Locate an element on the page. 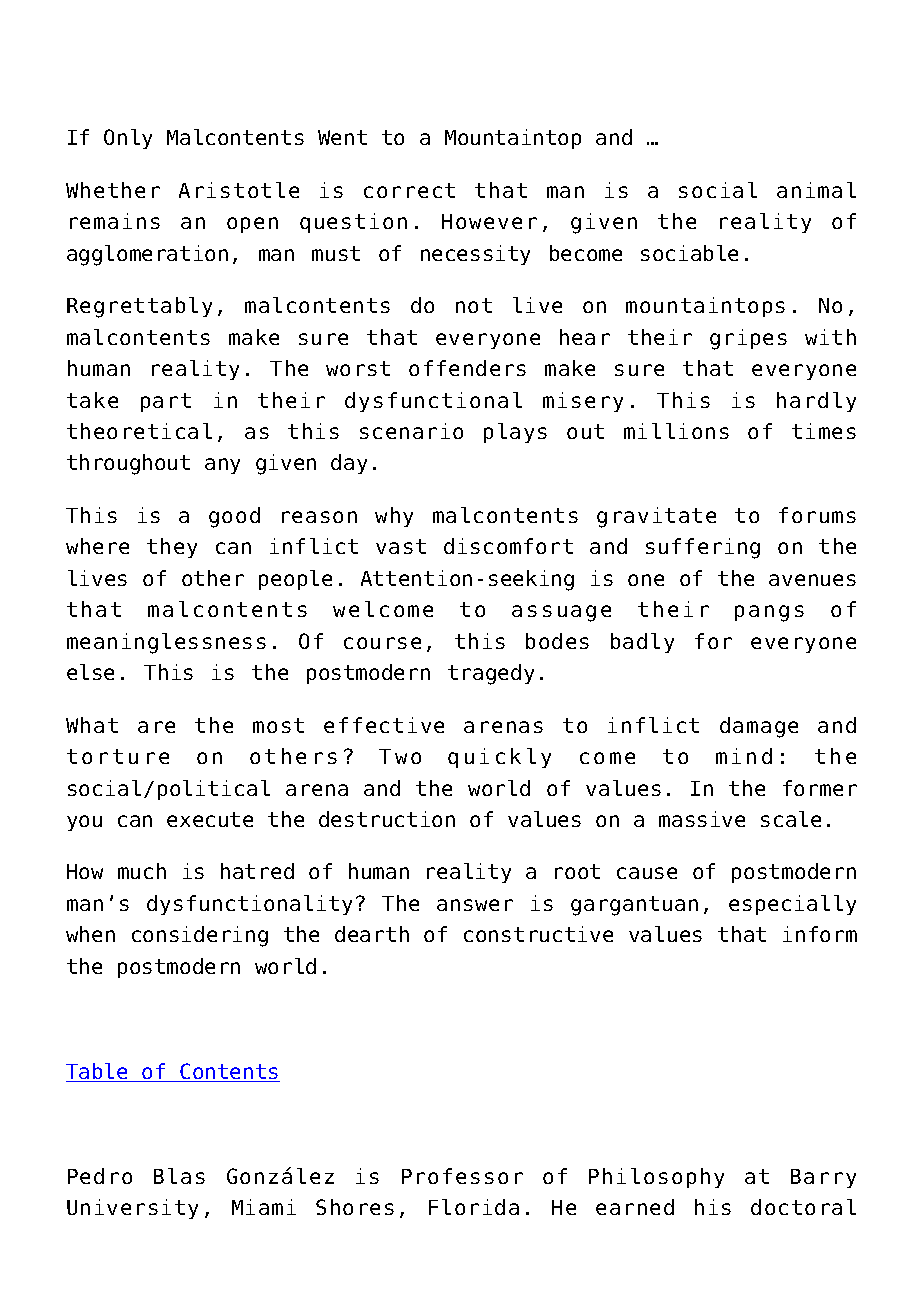  scenario is located at coordinates (411, 431).
